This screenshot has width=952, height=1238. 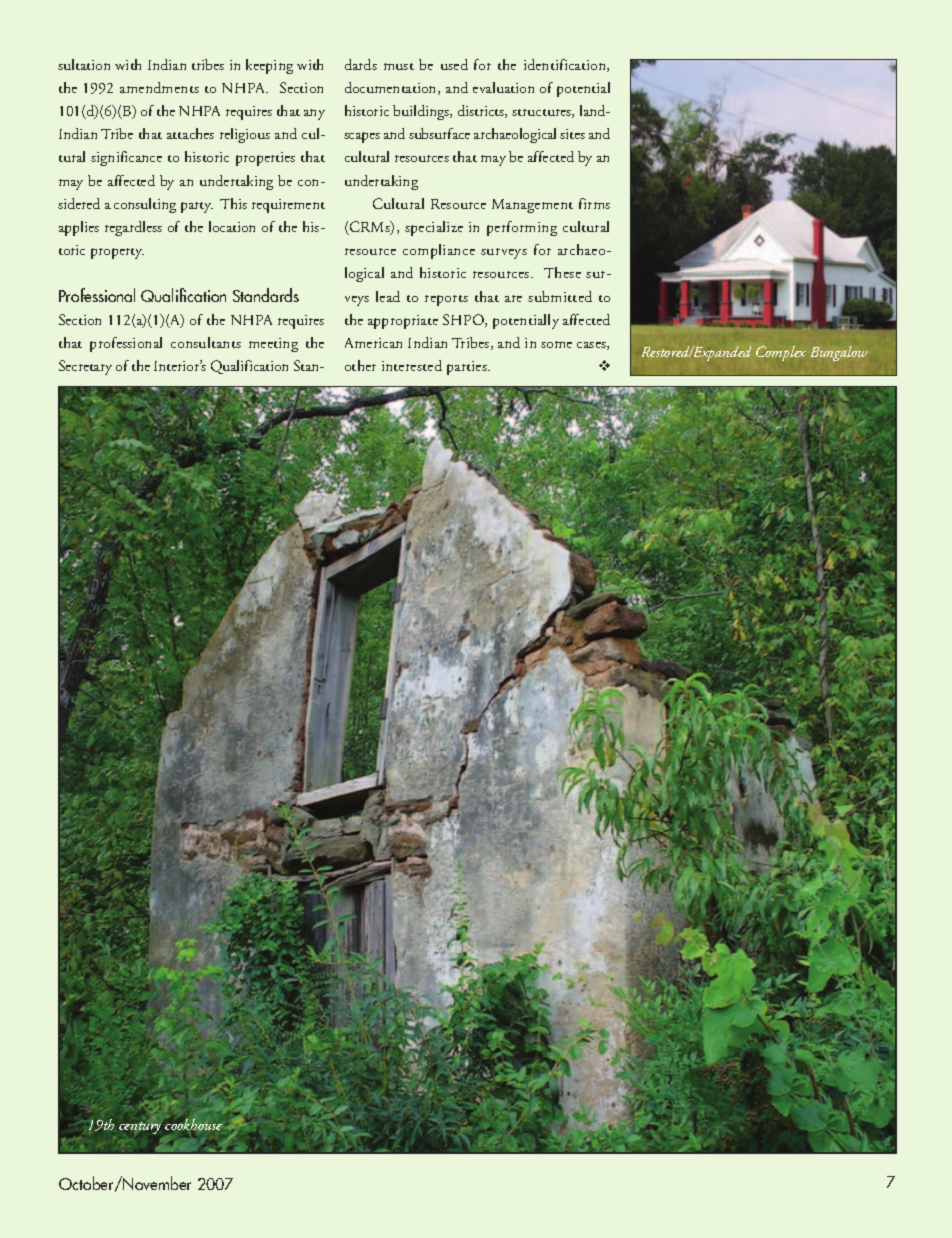 I want to click on century, so click(x=140, y=1128).
